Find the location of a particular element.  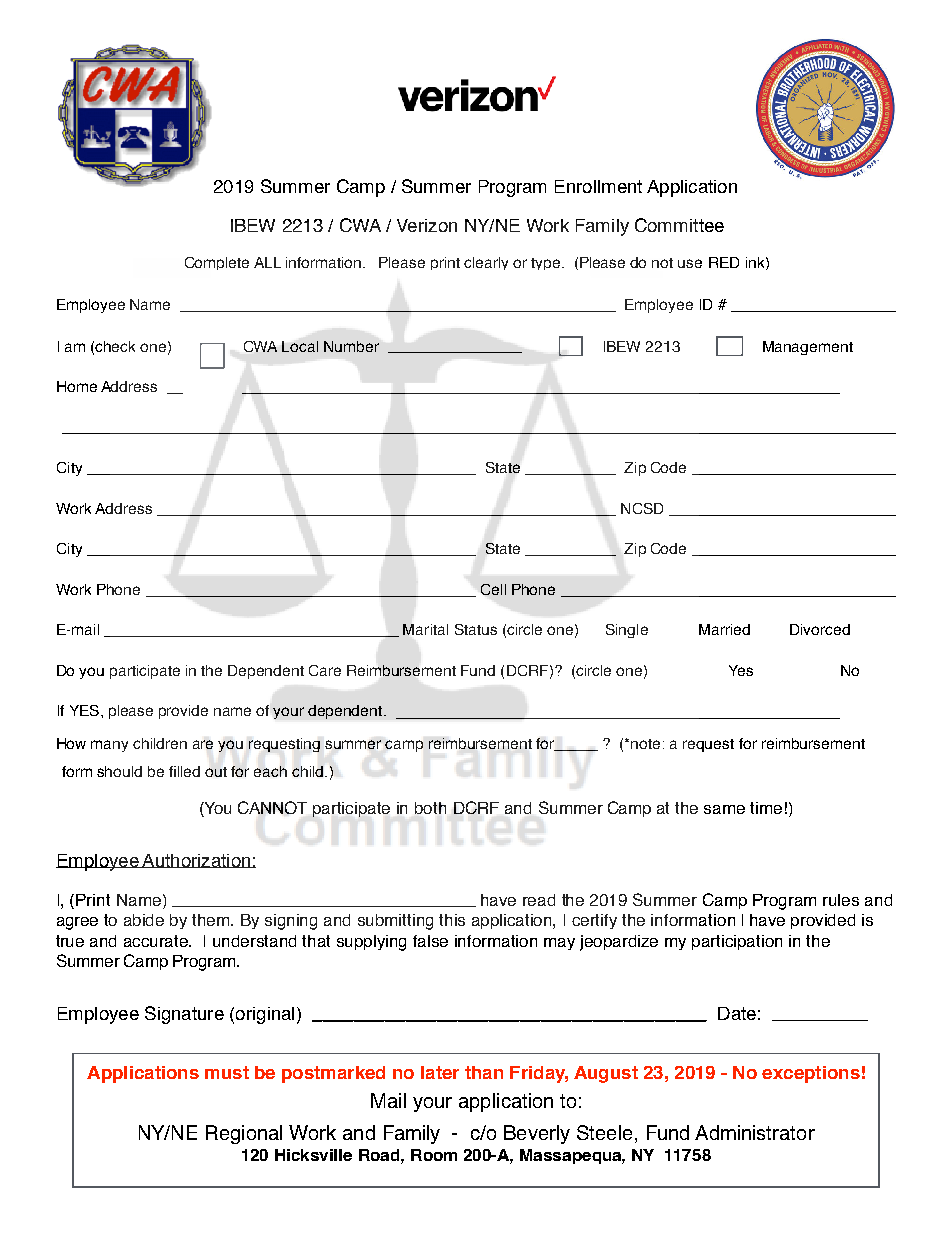

many is located at coordinates (109, 746).
